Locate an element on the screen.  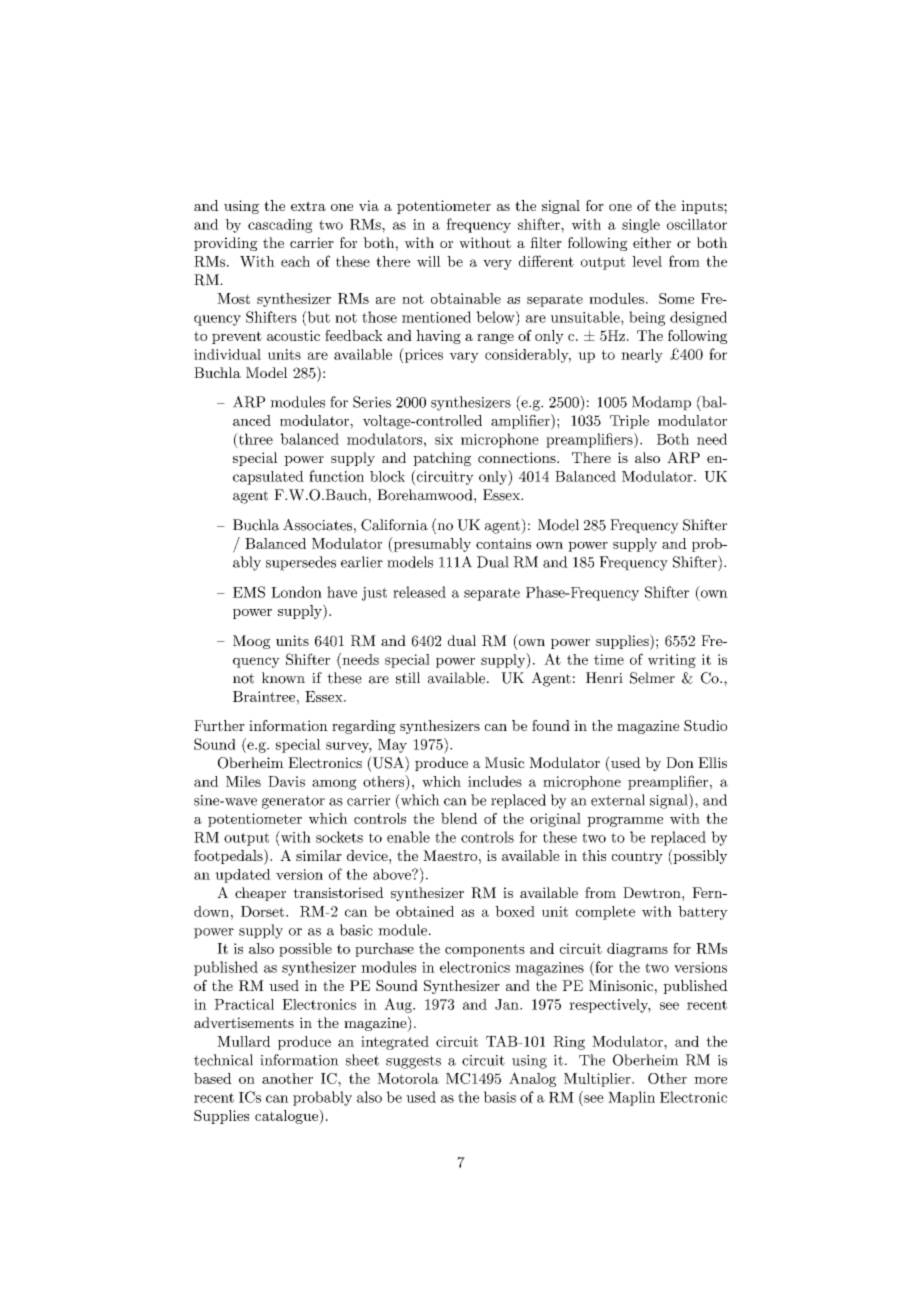
Moog is located at coordinates (251, 642).
